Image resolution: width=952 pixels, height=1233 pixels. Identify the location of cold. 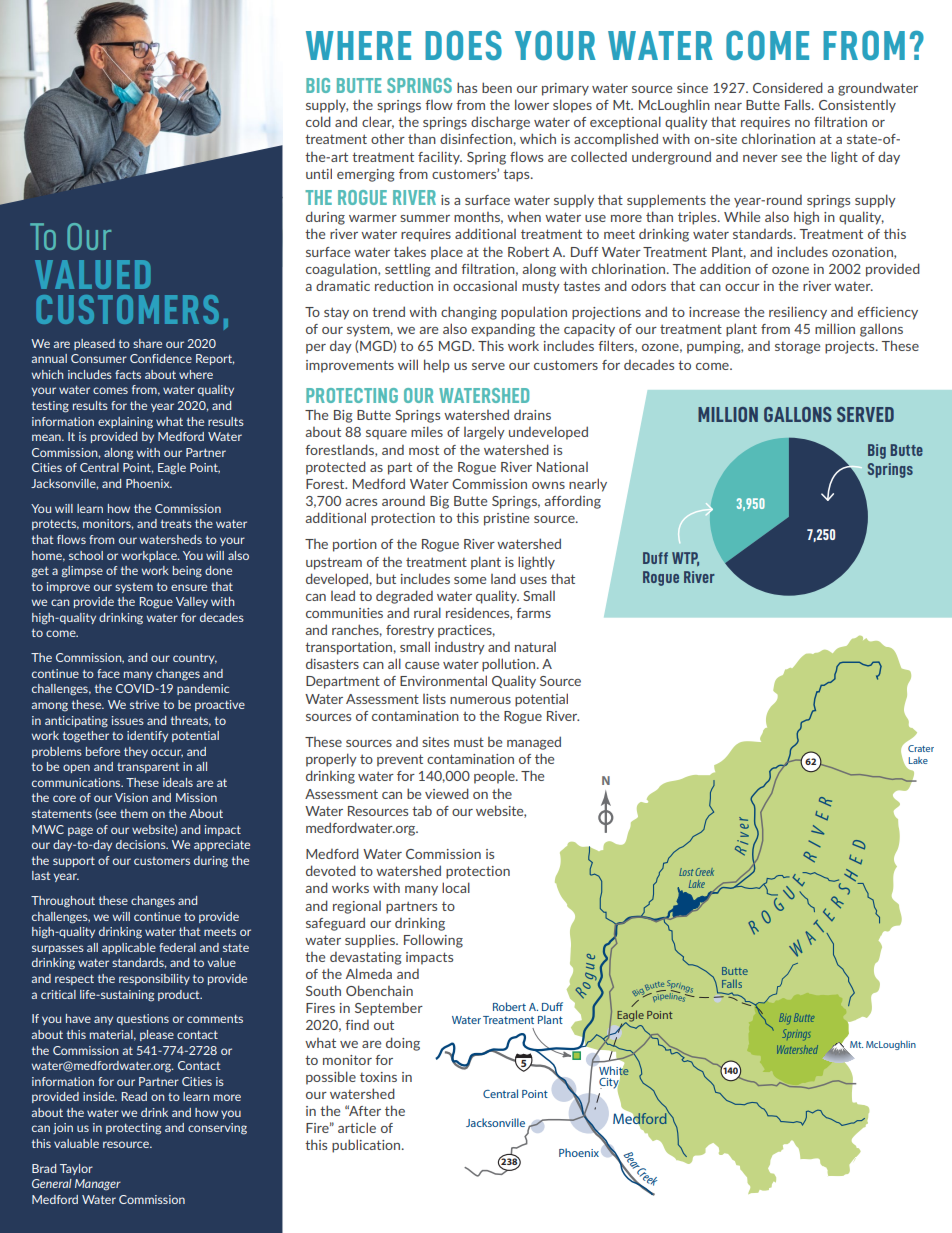
(318, 121).
